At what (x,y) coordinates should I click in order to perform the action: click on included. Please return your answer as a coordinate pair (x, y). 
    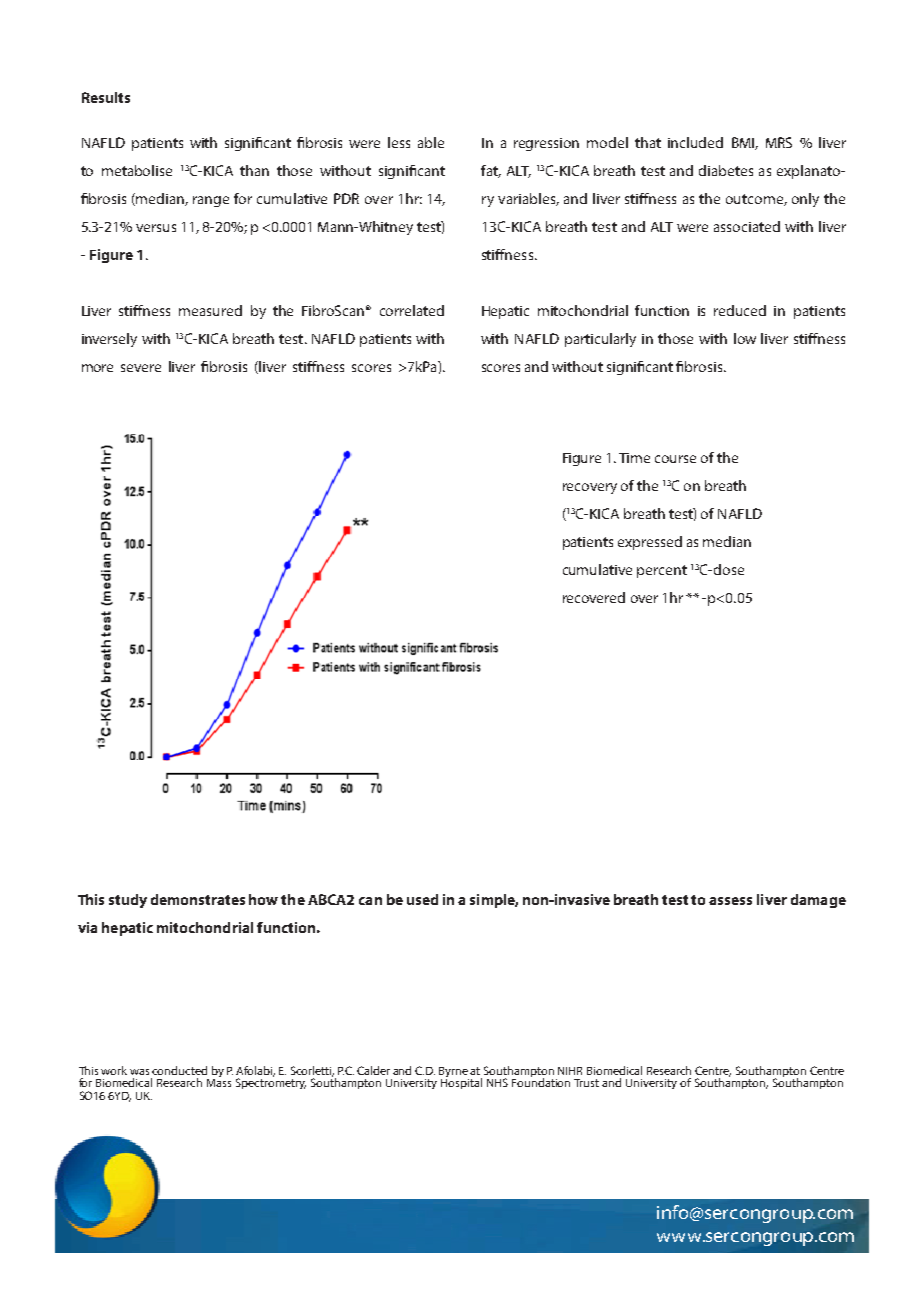
    Looking at the image, I should click on (695, 142).
